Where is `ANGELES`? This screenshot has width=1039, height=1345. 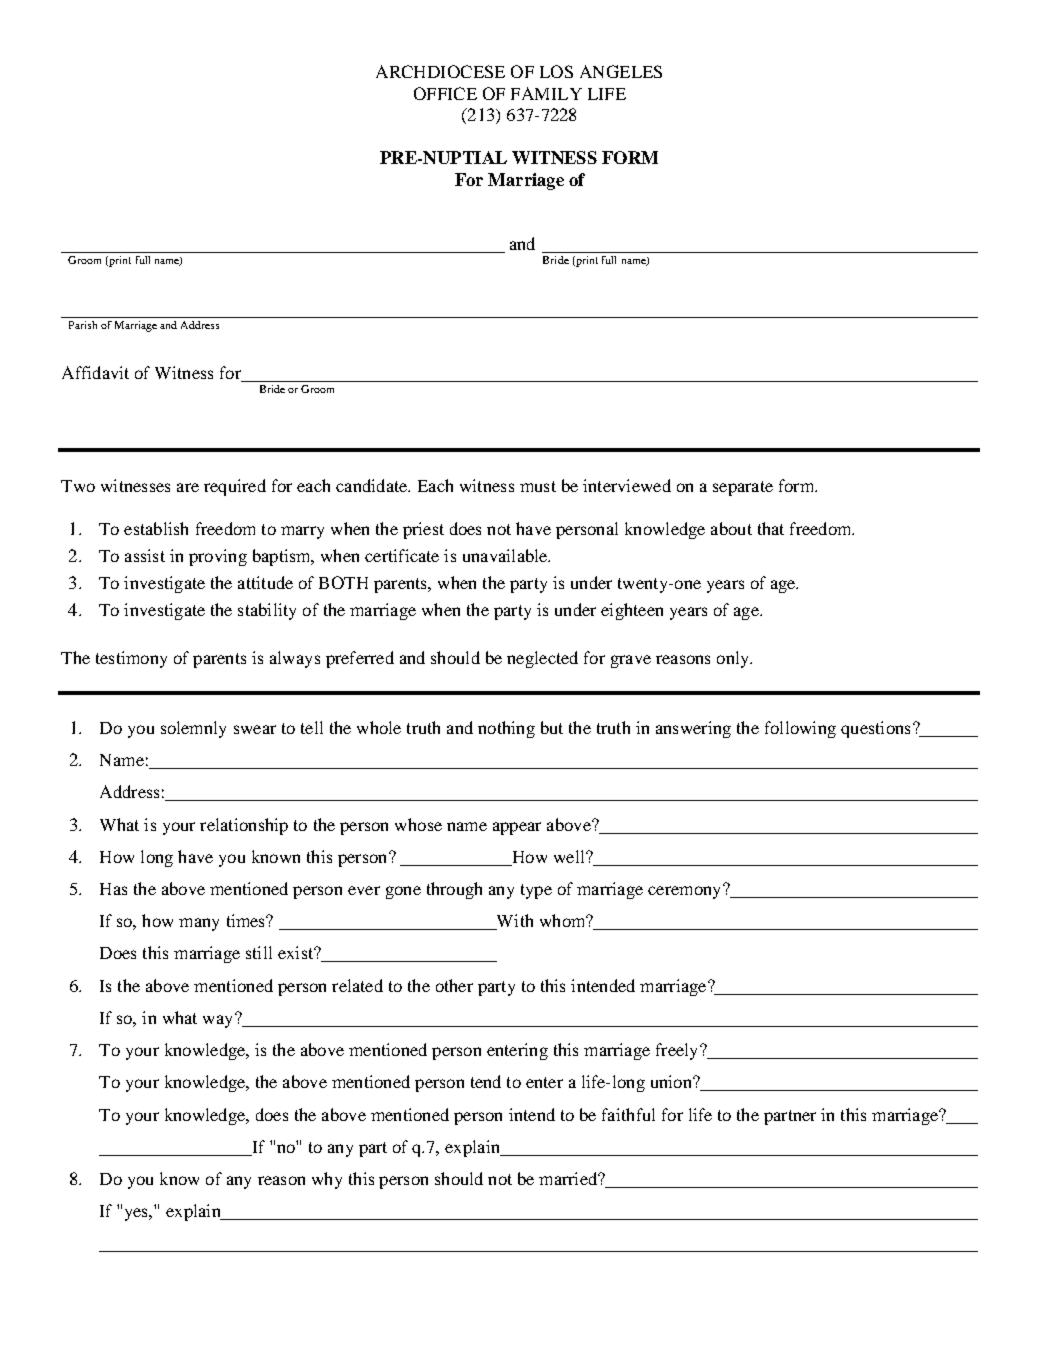
ANGELES is located at coordinates (621, 71).
